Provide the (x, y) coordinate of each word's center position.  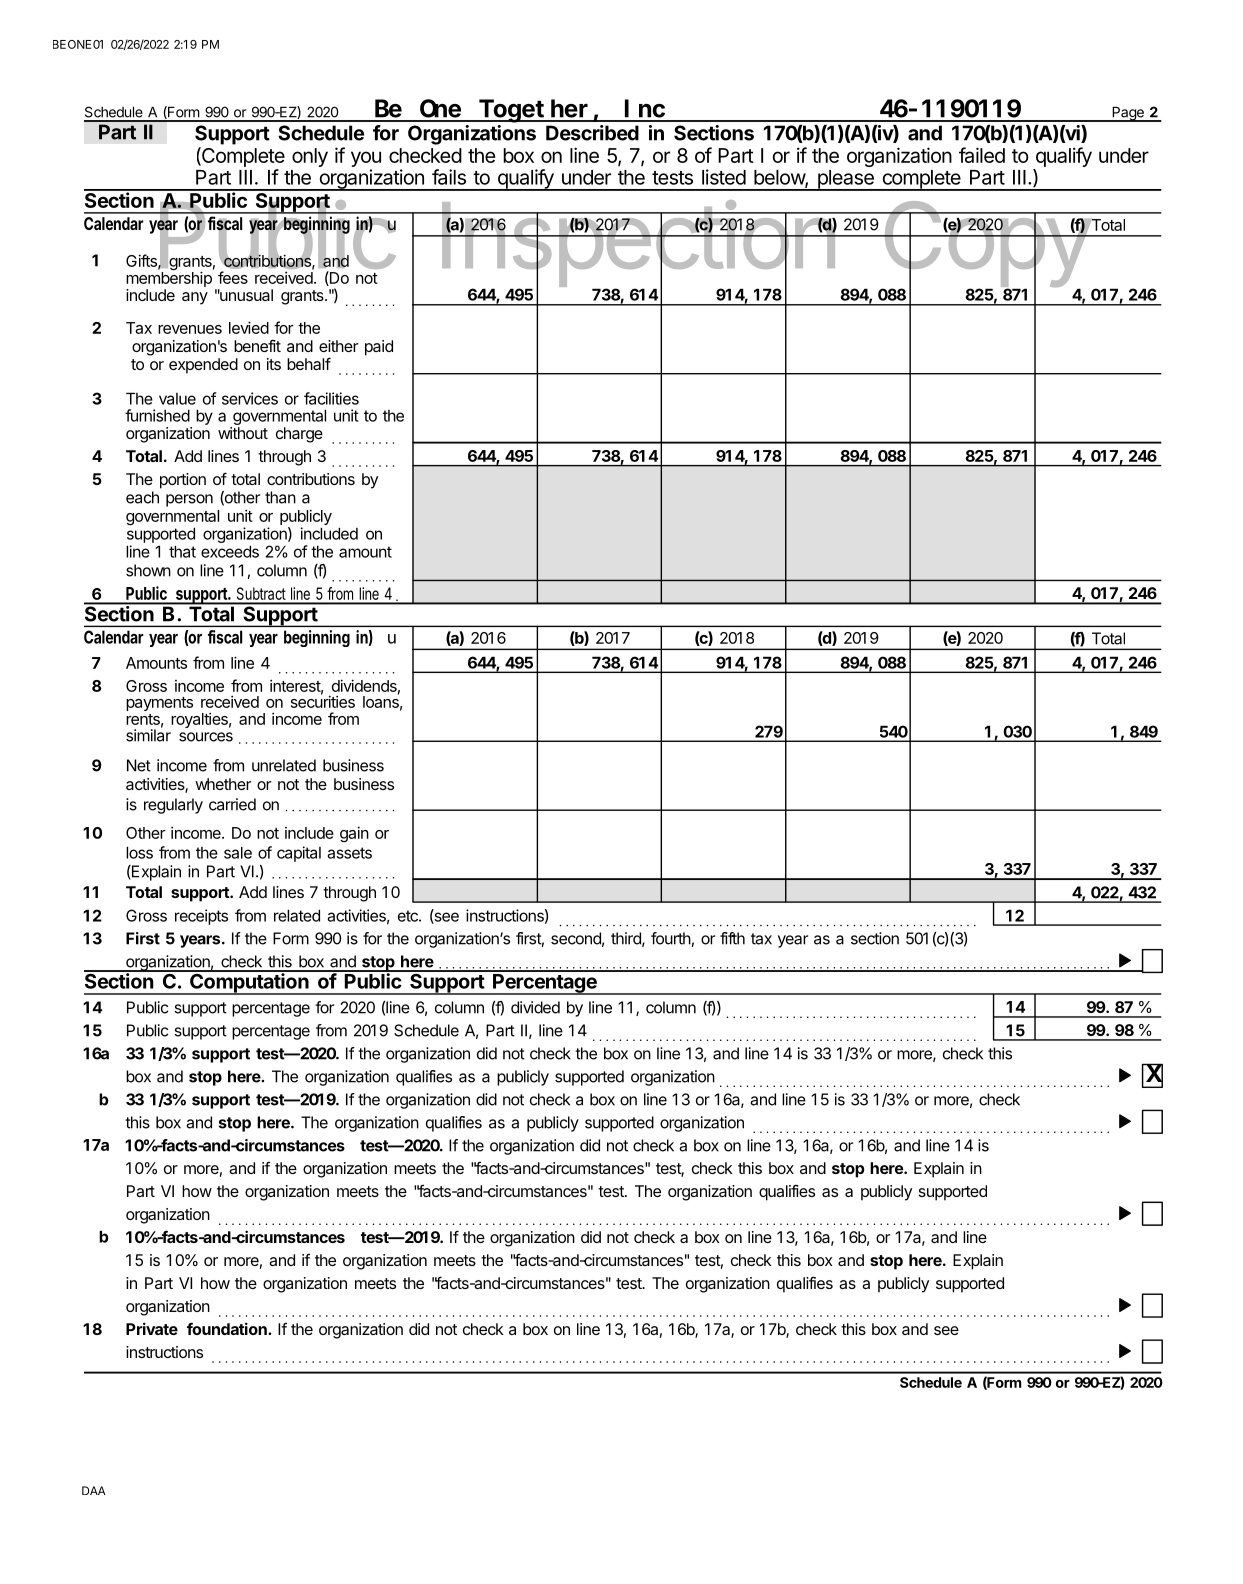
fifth (732, 938)
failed (982, 155)
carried (232, 804)
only (310, 157)
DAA (94, 1490)
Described (592, 133)
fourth (671, 938)
